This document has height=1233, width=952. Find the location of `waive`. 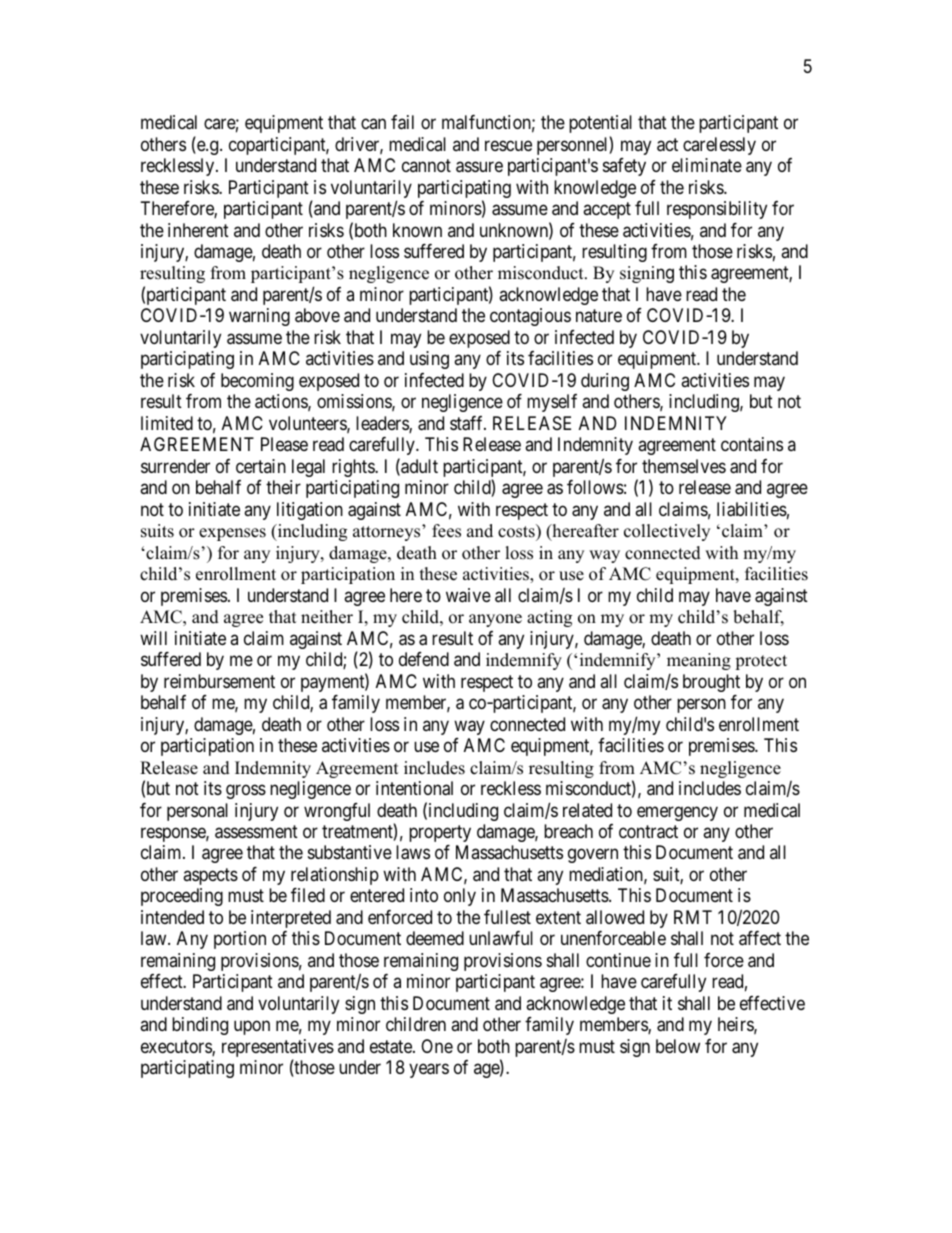

waive is located at coordinates (468, 595).
